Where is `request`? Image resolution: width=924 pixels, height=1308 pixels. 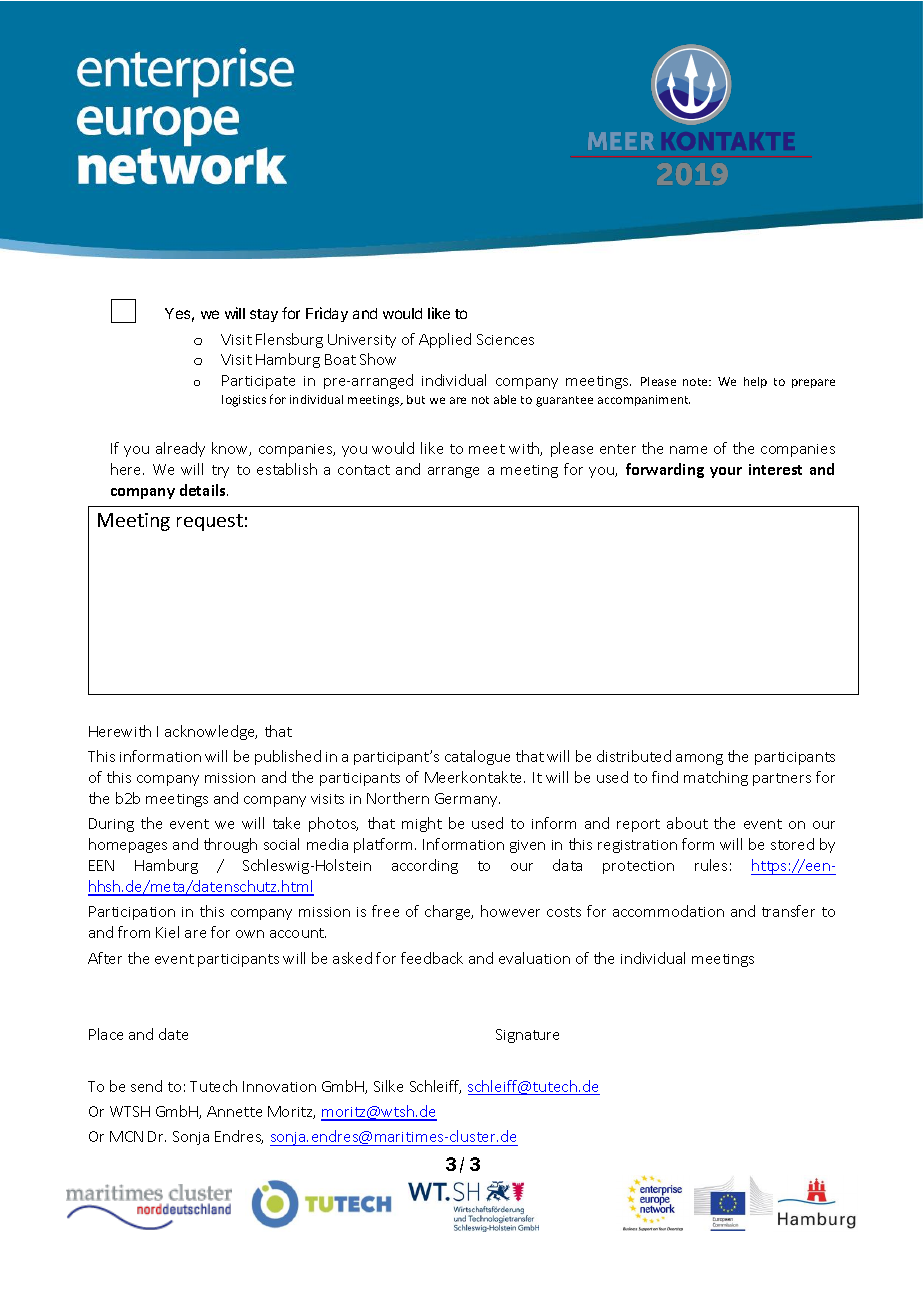
request is located at coordinates (210, 522).
